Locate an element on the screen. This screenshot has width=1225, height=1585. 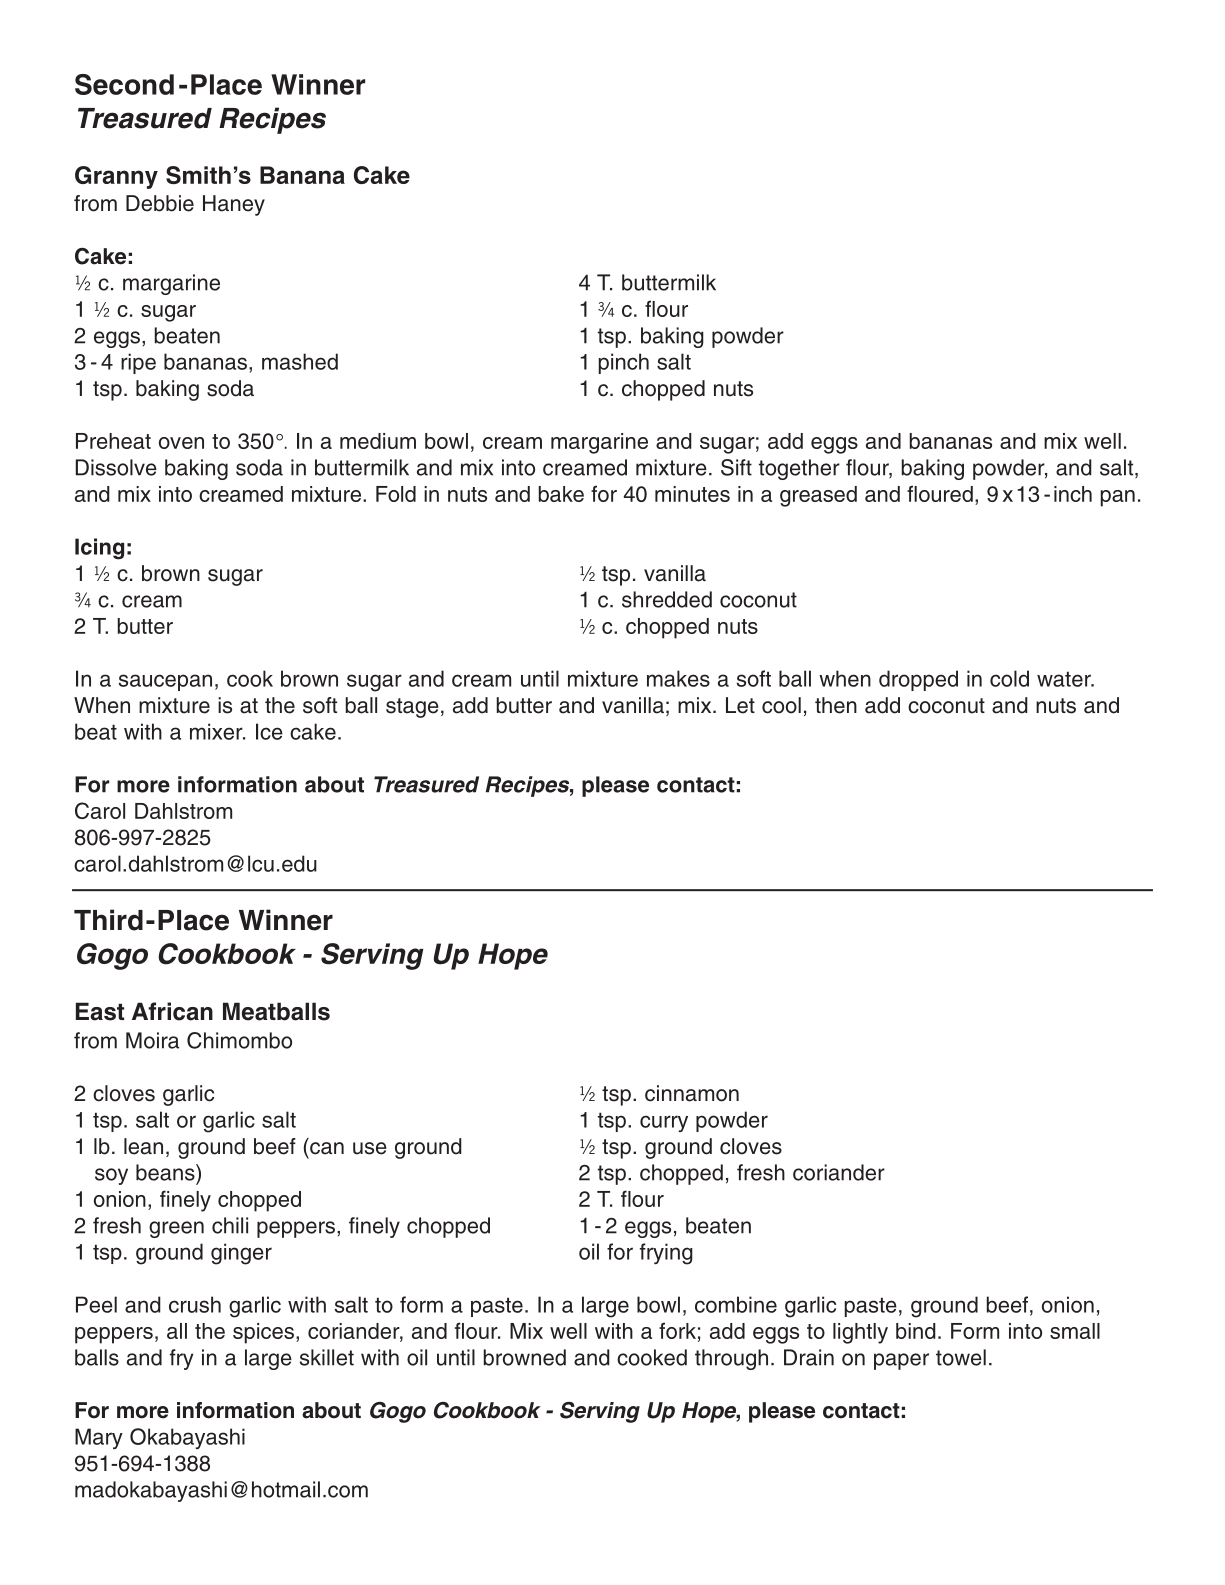
spices is located at coordinates (263, 1333).
